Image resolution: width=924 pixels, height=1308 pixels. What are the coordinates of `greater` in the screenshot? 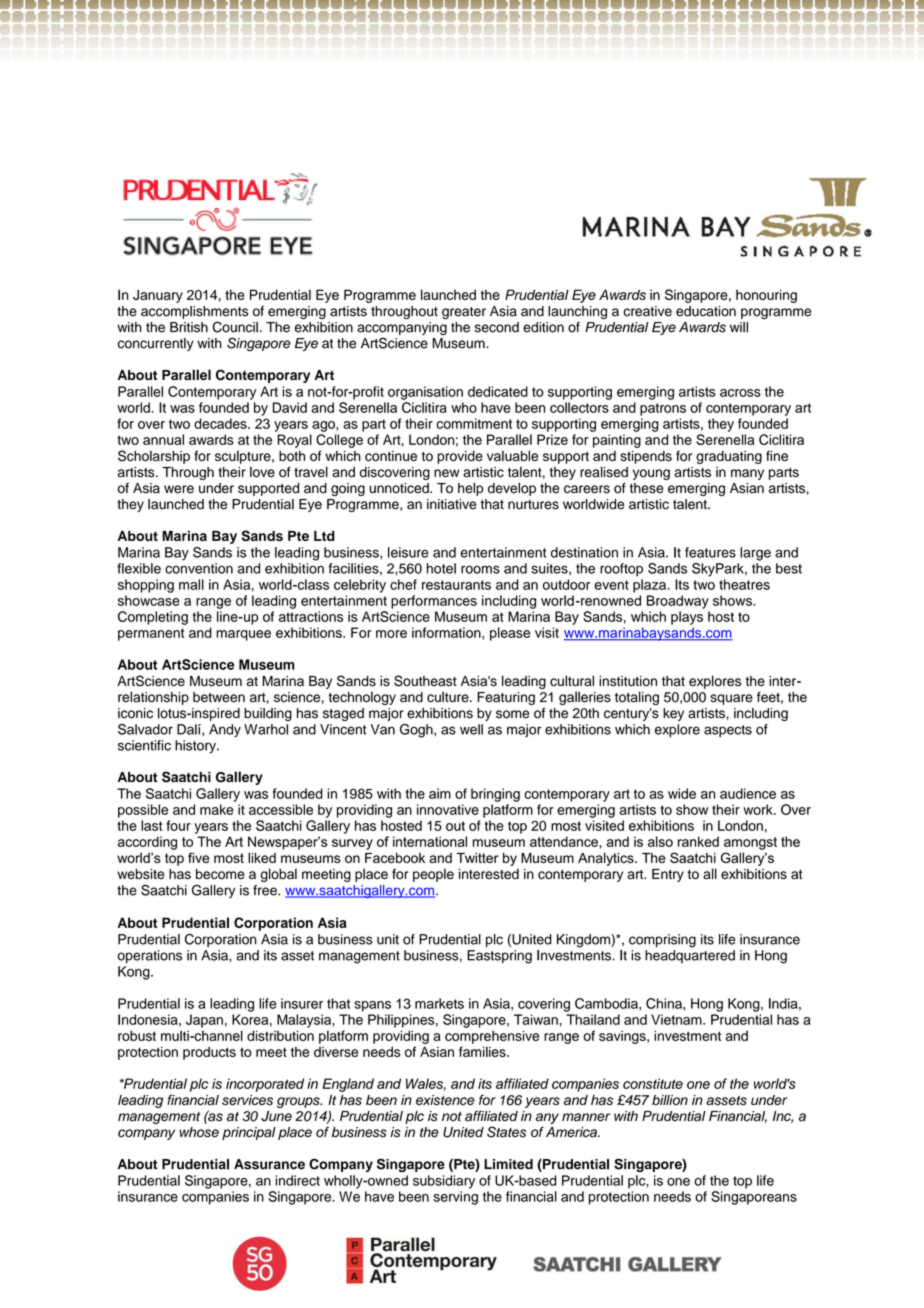 It's located at (464, 313).
